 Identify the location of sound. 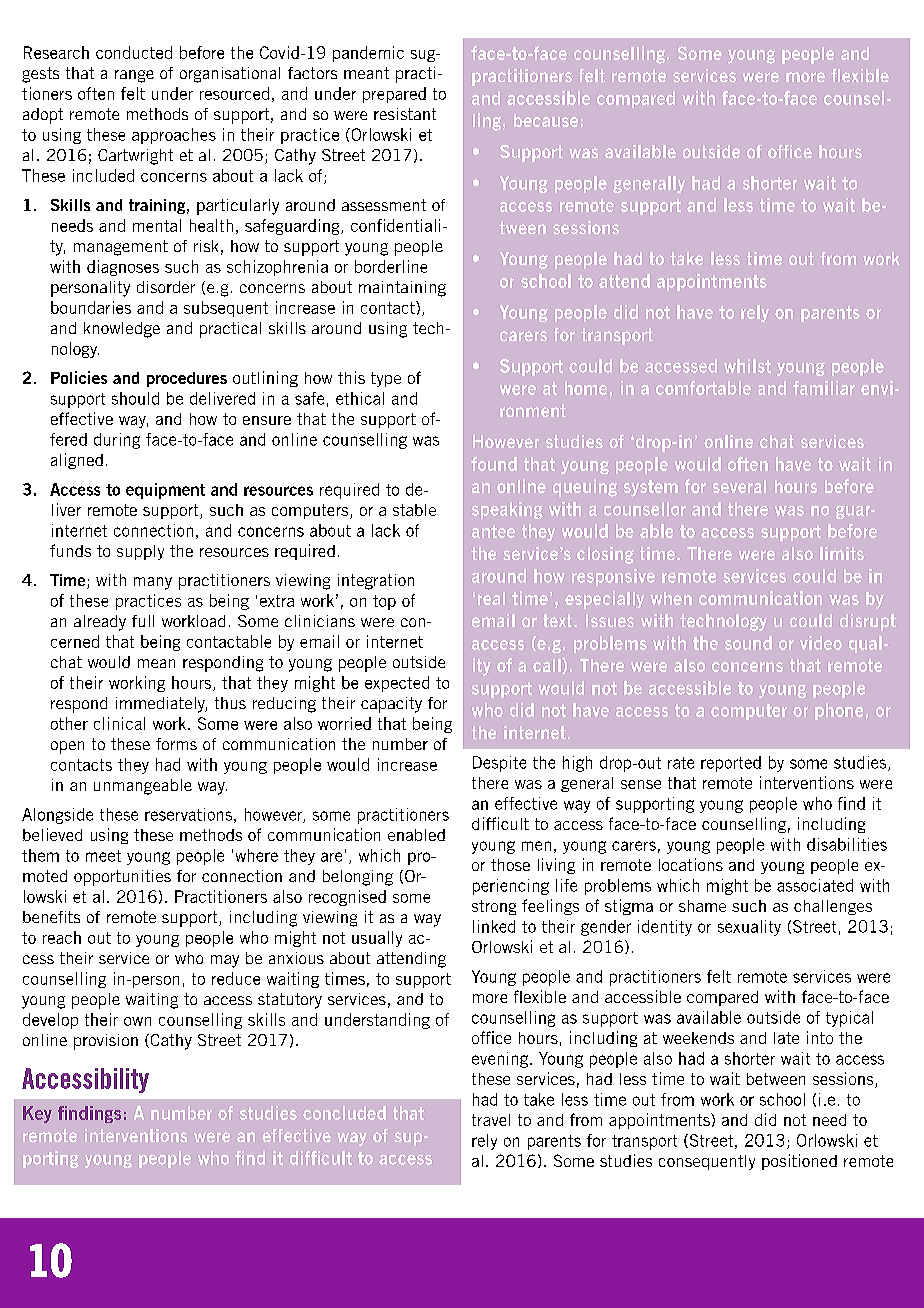
(748, 643).
